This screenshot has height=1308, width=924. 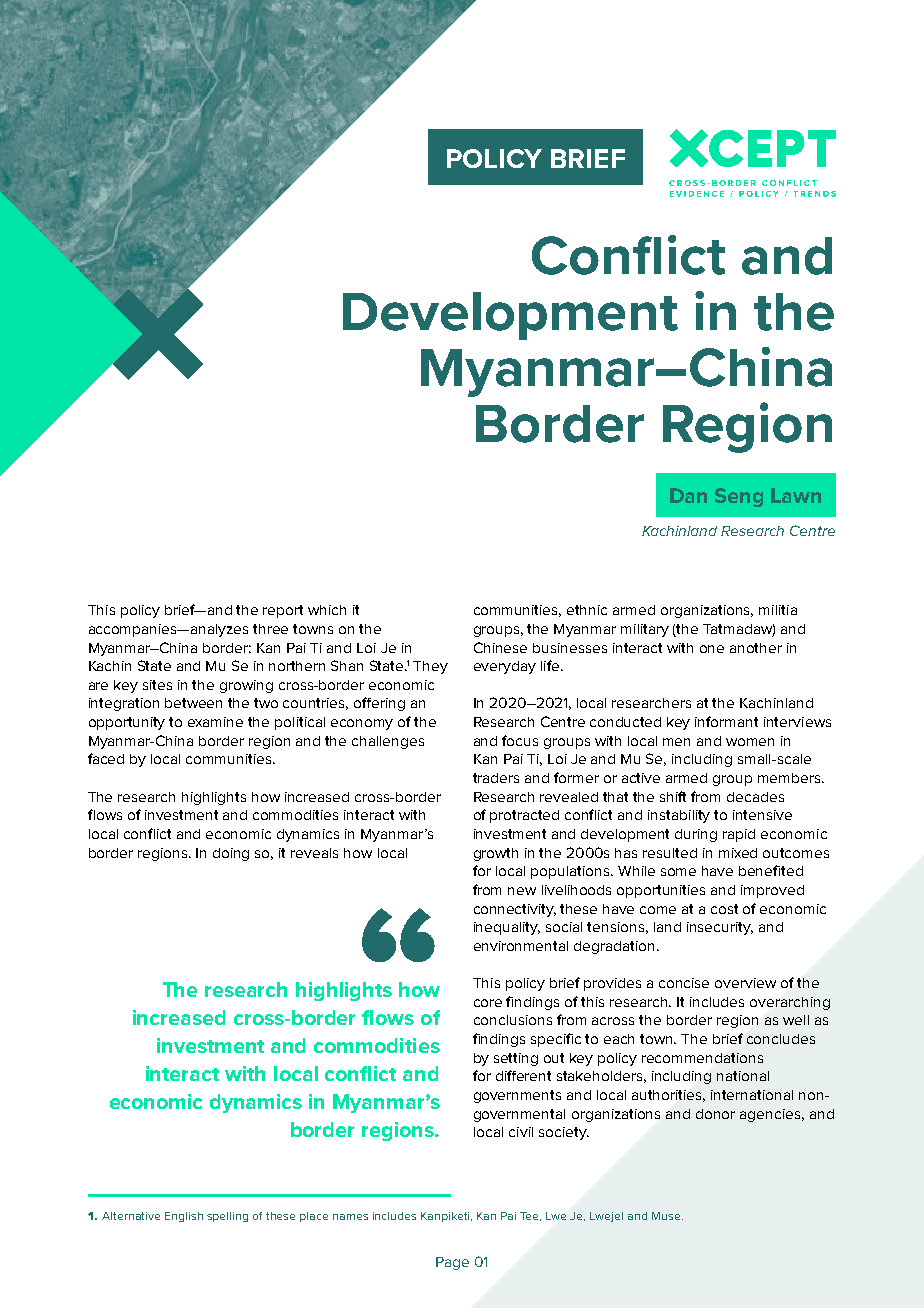 I want to click on report, so click(x=283, y=611).
